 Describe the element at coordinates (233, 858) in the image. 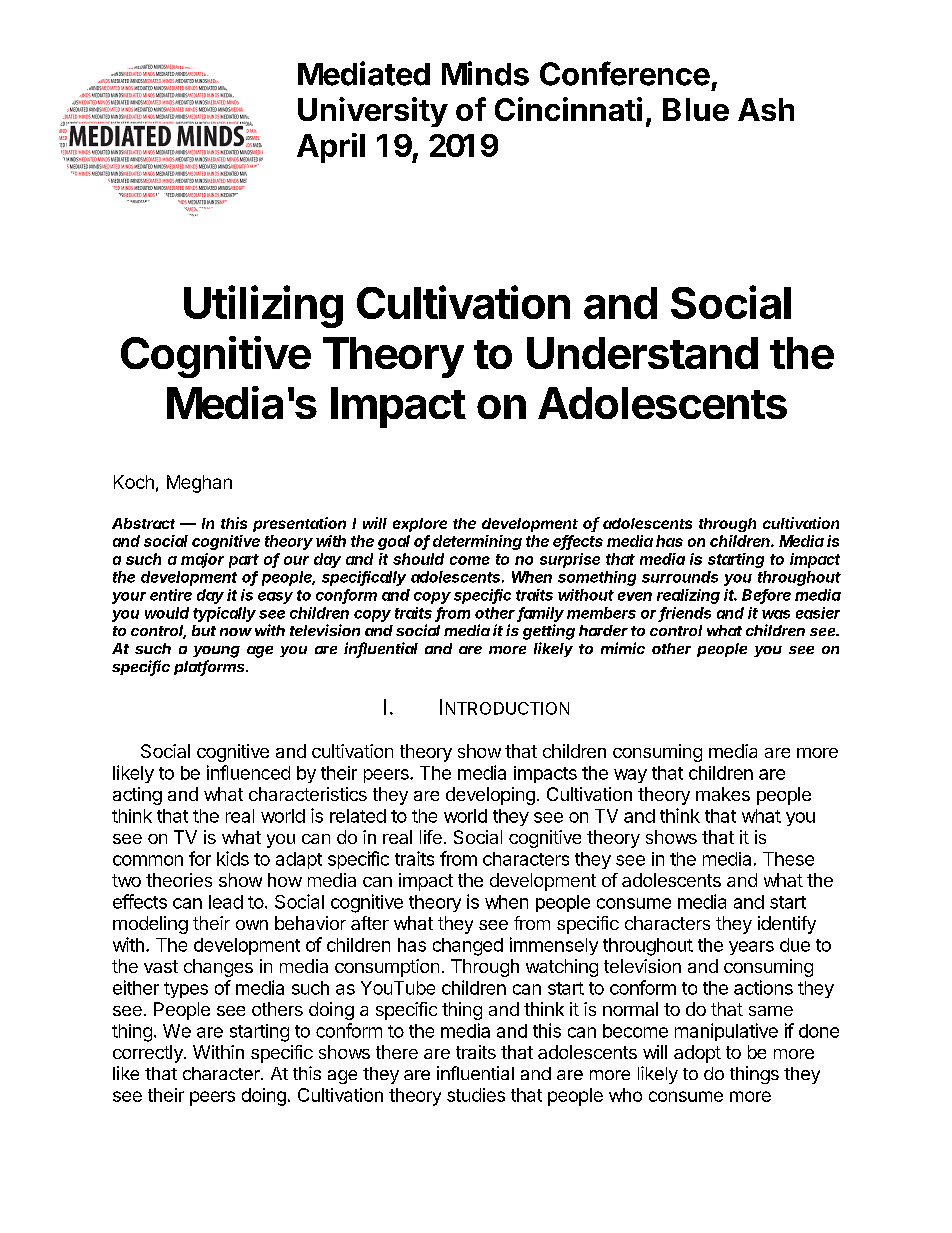

I see `kids` at that location.
